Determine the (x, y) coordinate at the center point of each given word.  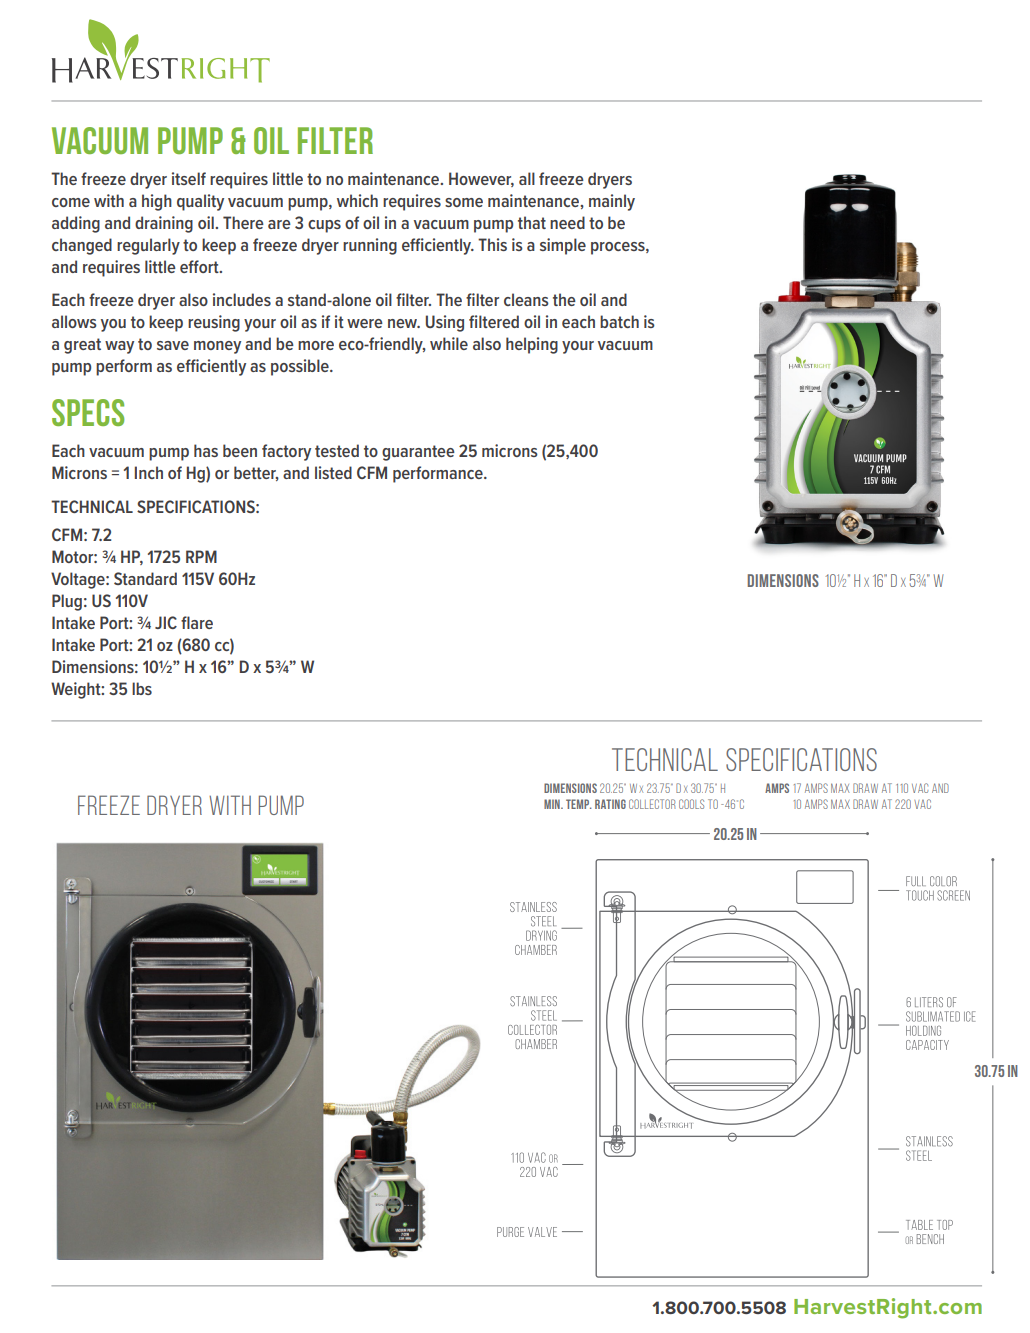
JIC (166, 622)
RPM (201, 556)
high (157, 202)
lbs (142, 688)
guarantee (418, 453)
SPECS (88, 412)
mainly (612, 202)
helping (532, 345)
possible (301, 367)
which (357, 200)
